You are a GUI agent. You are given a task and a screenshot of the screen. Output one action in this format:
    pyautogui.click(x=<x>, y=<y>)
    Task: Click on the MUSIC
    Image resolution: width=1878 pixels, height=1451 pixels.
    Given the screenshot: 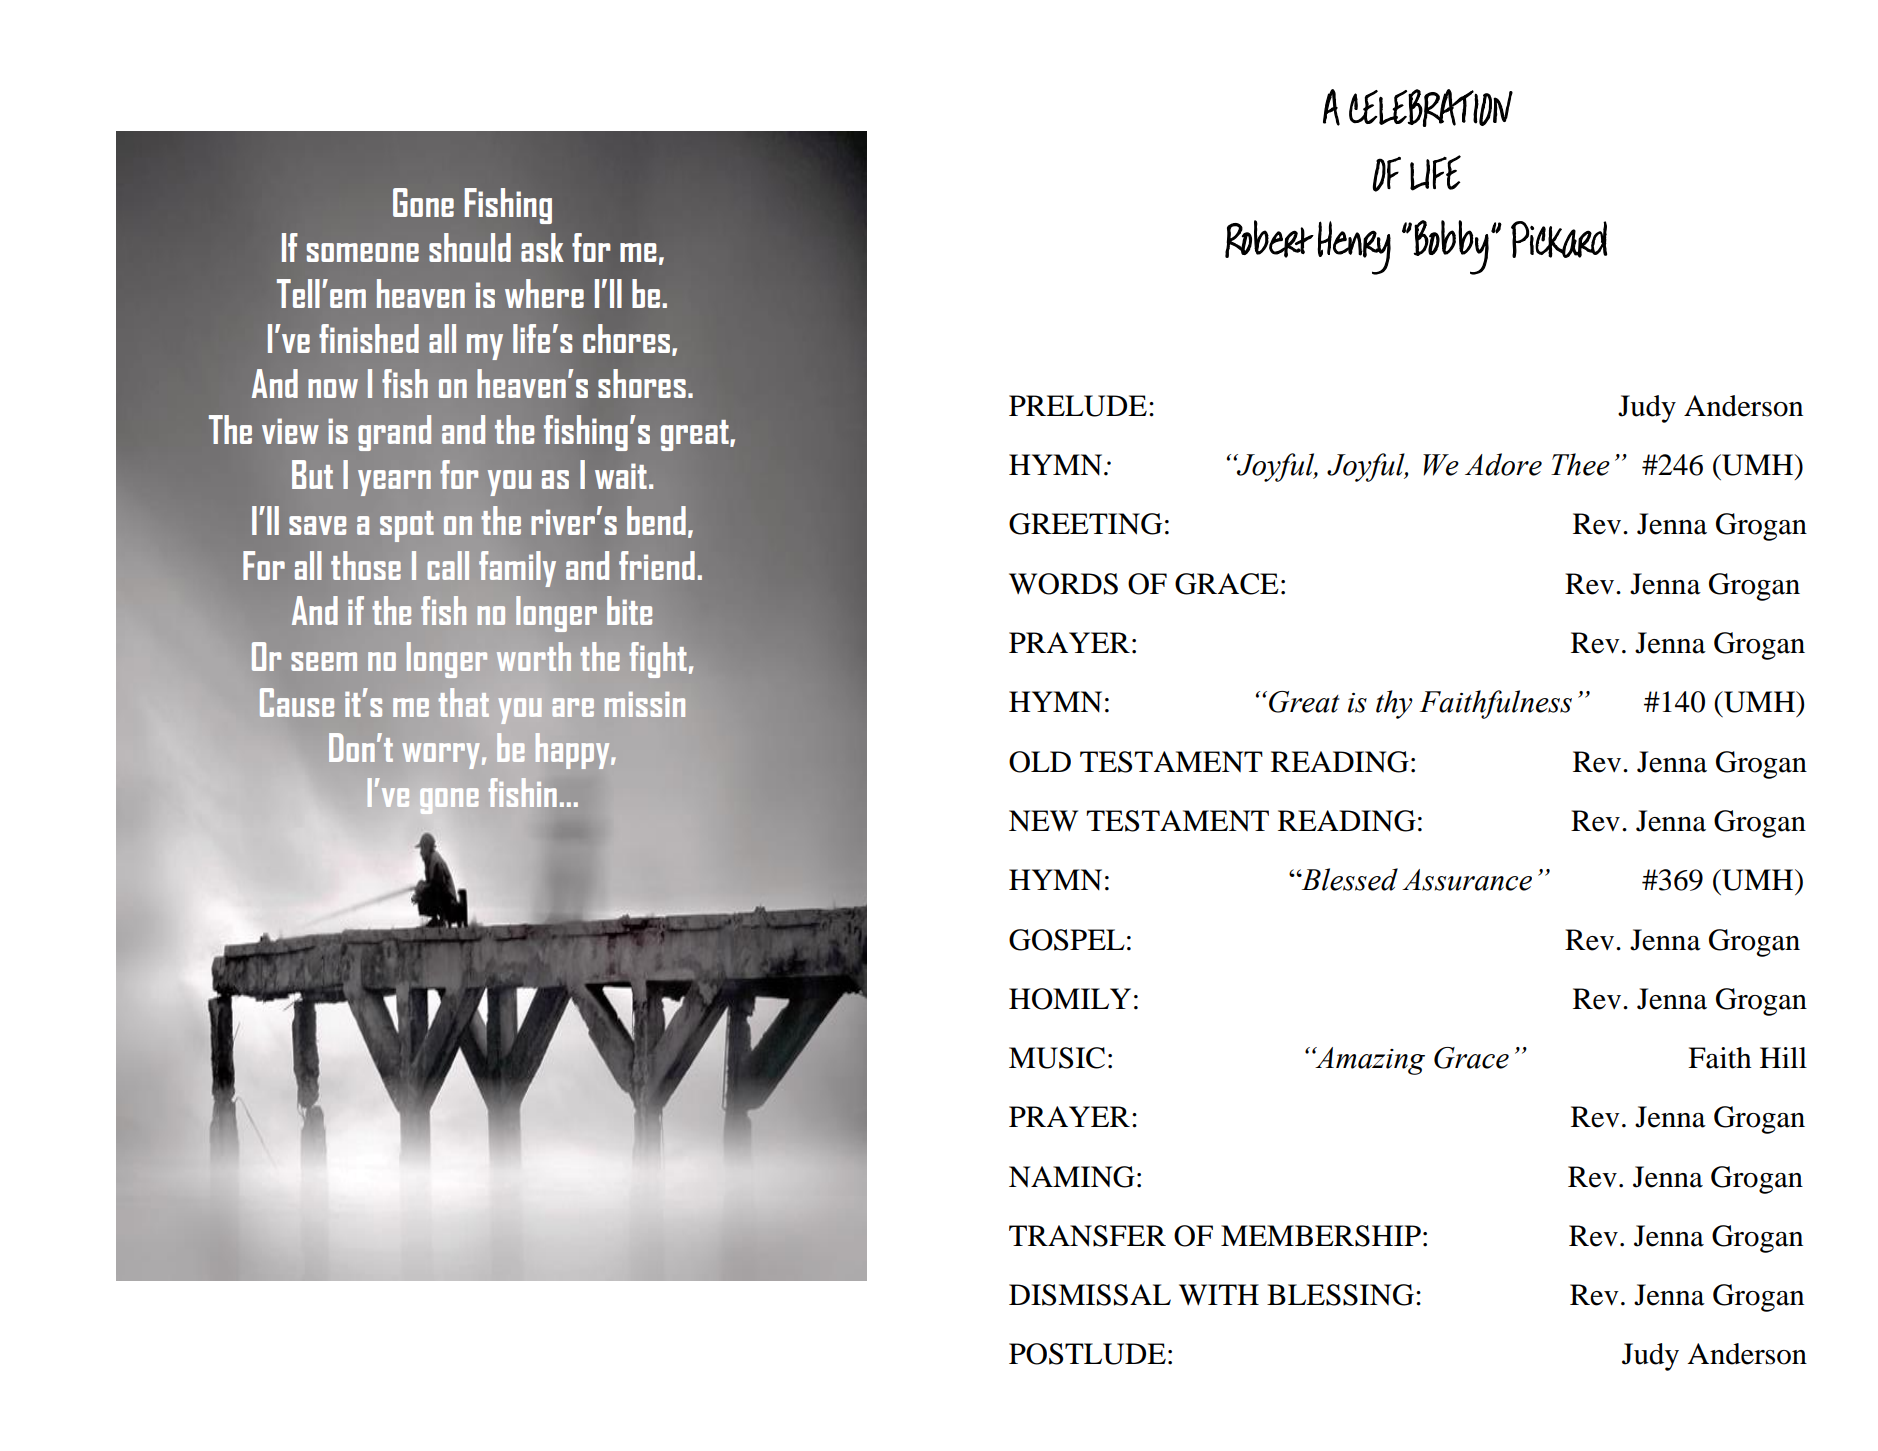 What is the action you would take?
    pyautogui.click(x=1057, y=1058)
